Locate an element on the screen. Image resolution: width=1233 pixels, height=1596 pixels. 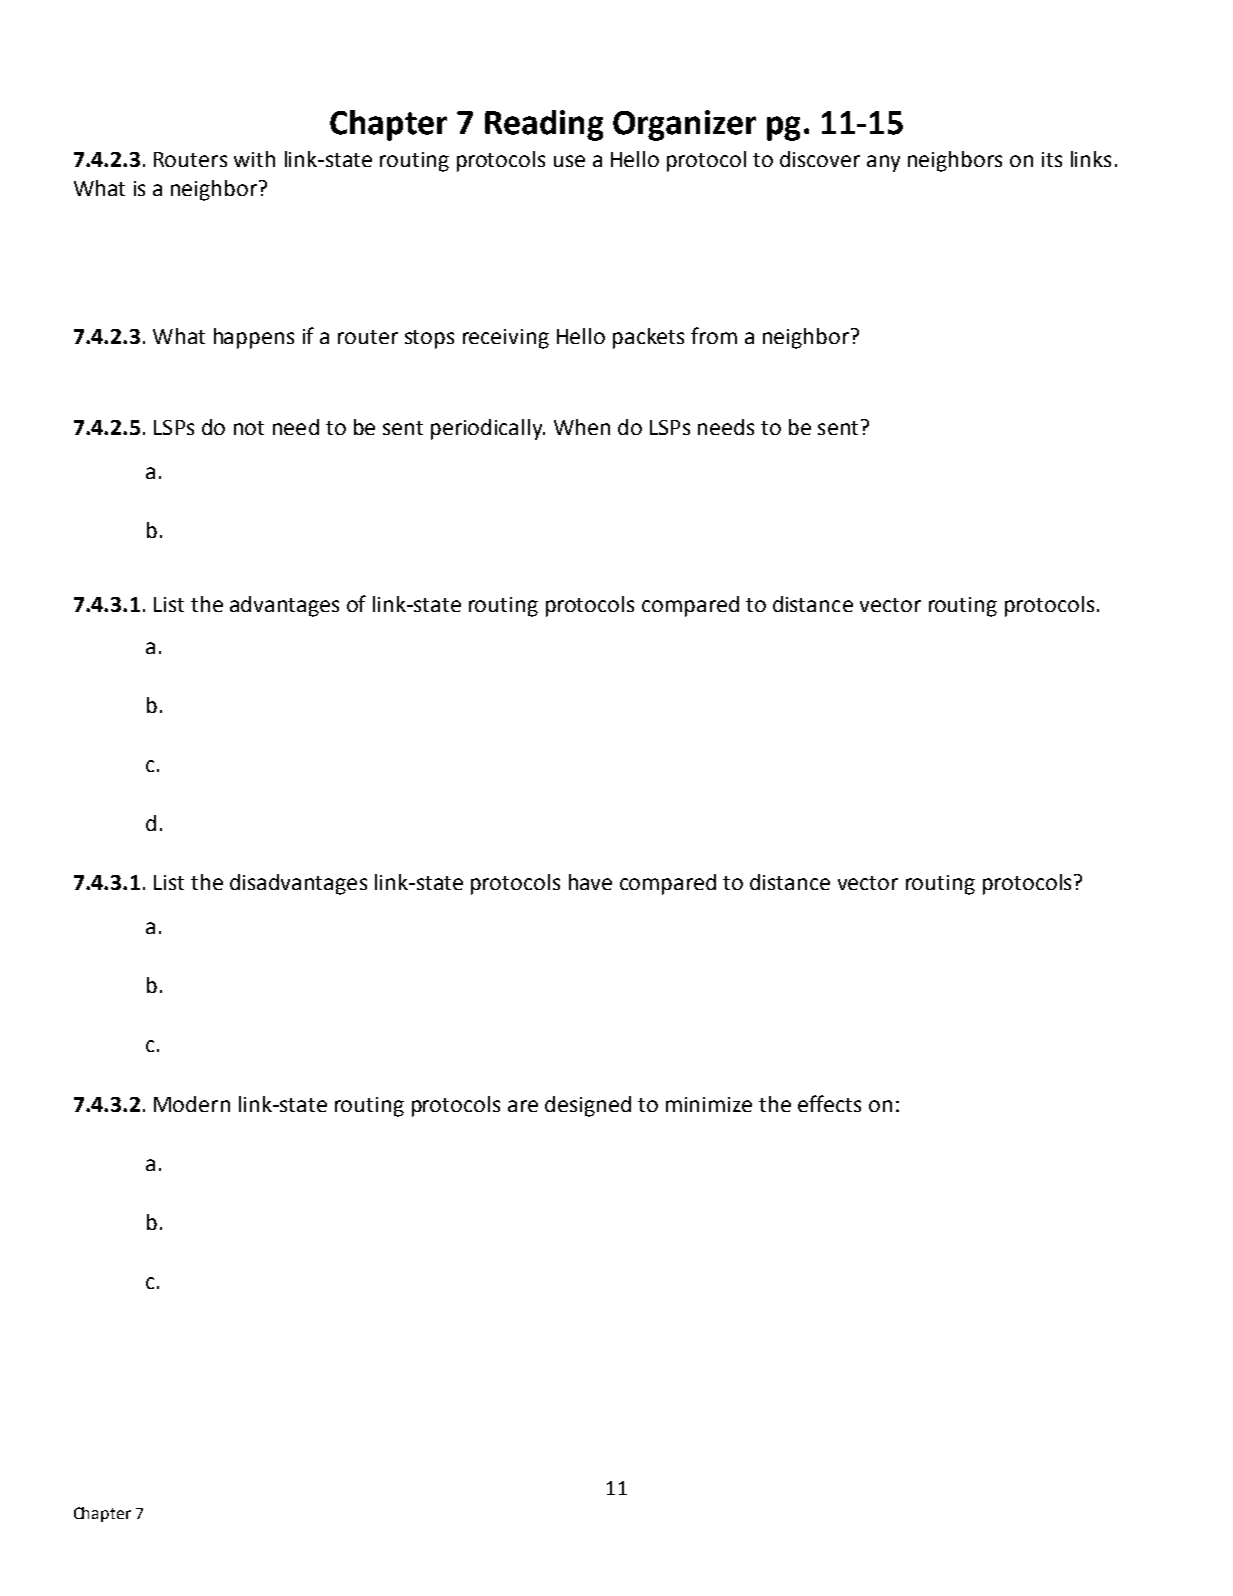
any is located at coordinates (883, 163).
